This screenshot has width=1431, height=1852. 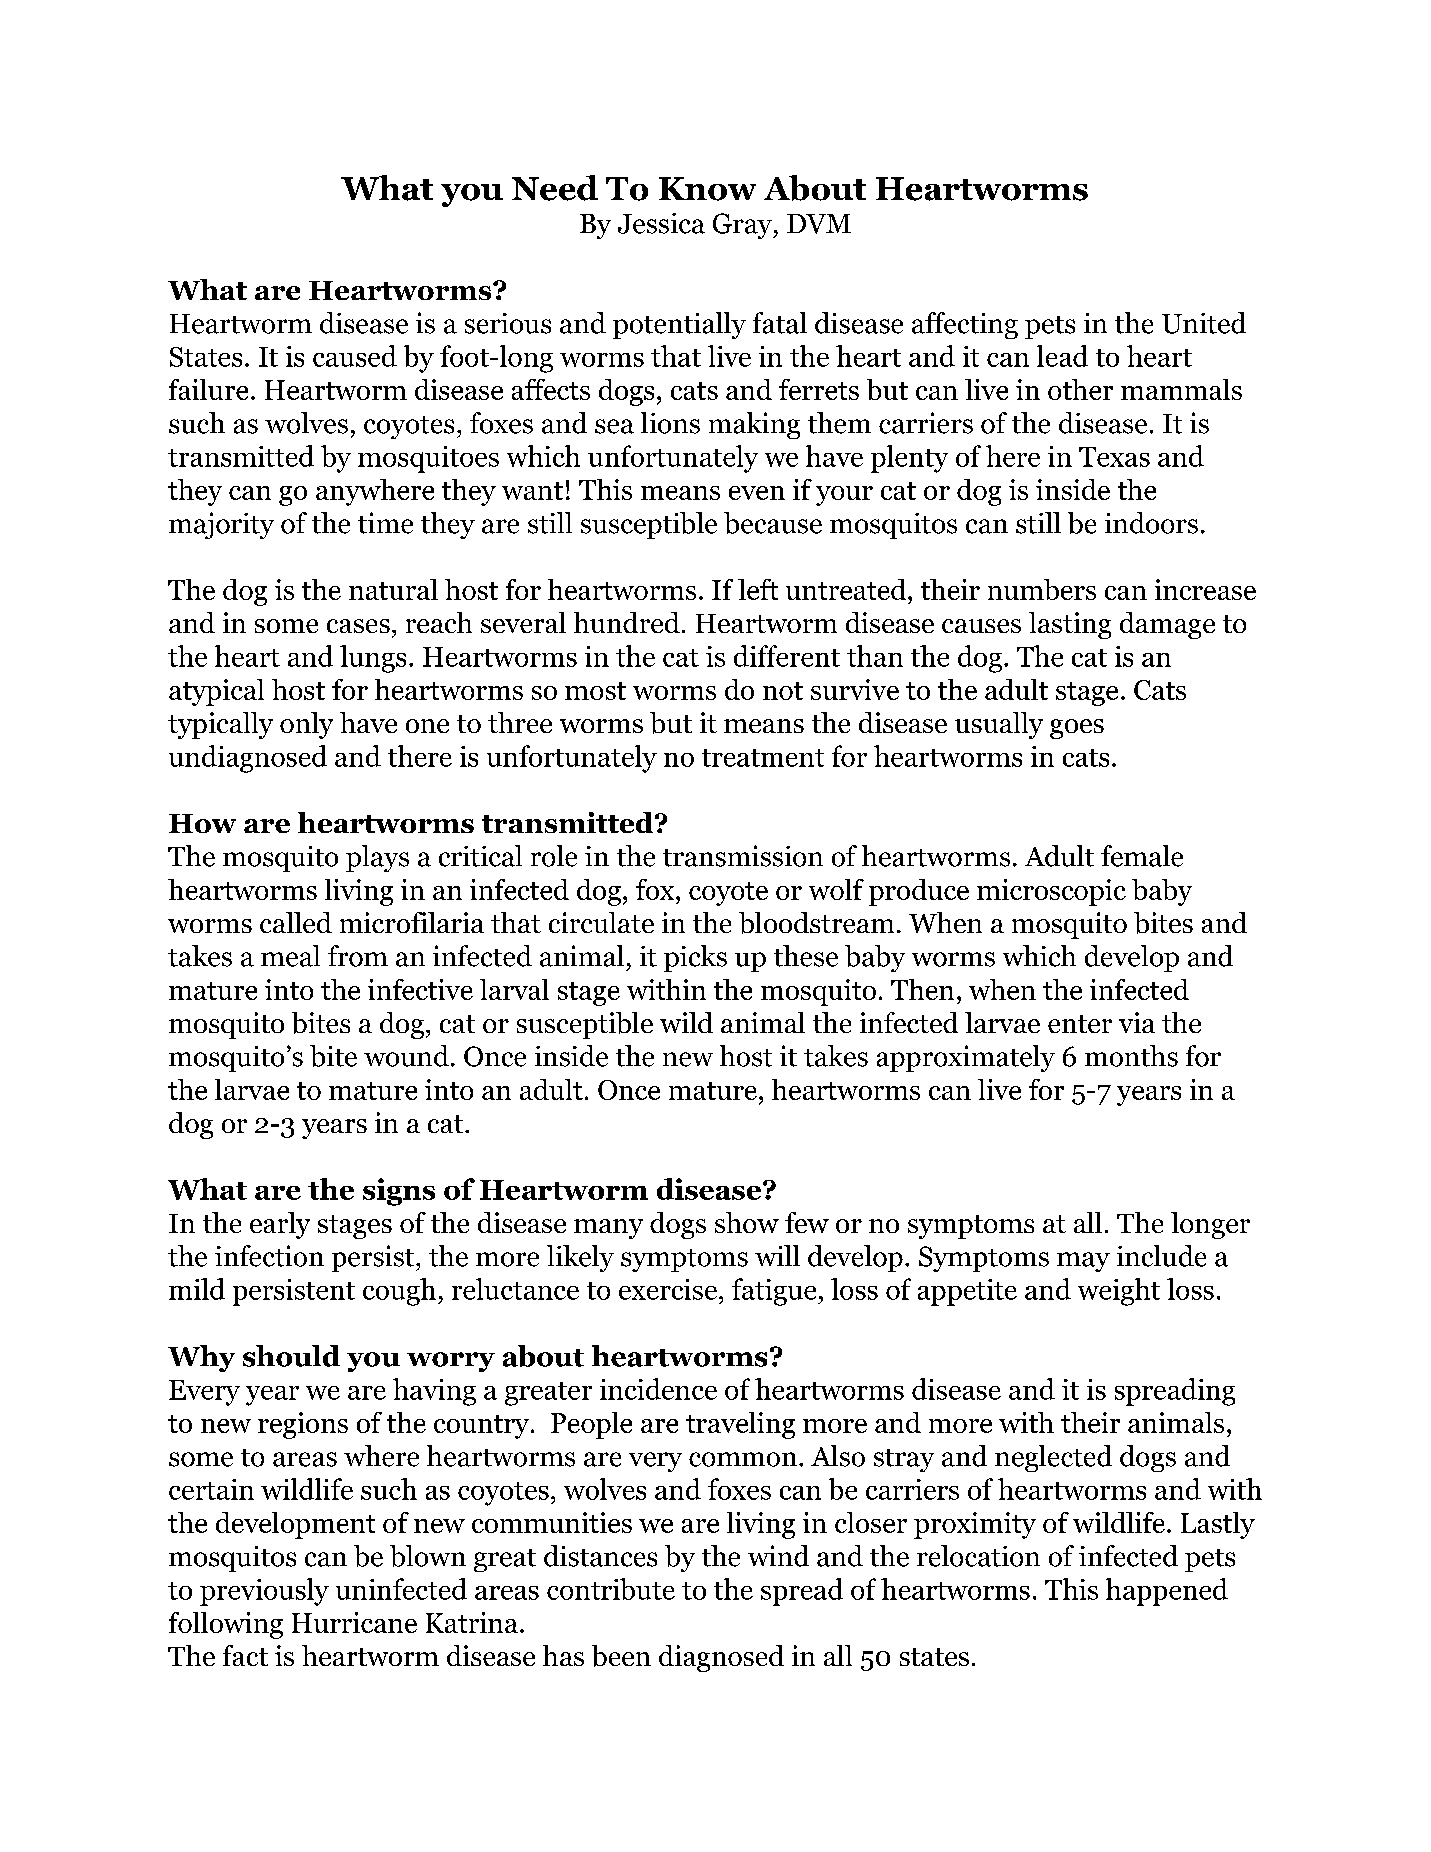 I want to click on contribute, so click(x=611, y=1589).
